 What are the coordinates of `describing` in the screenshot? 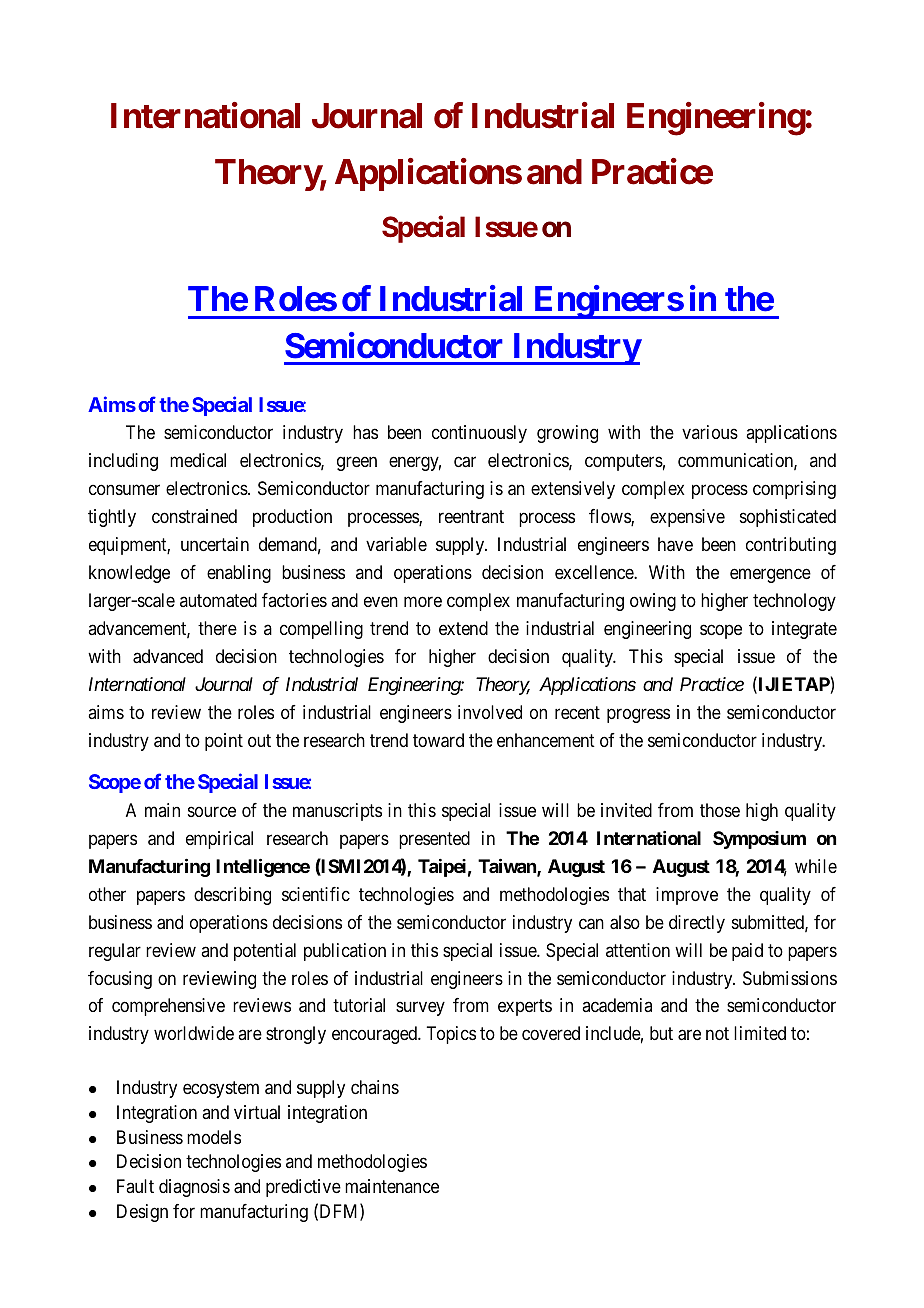 It's located at (232, 896).
